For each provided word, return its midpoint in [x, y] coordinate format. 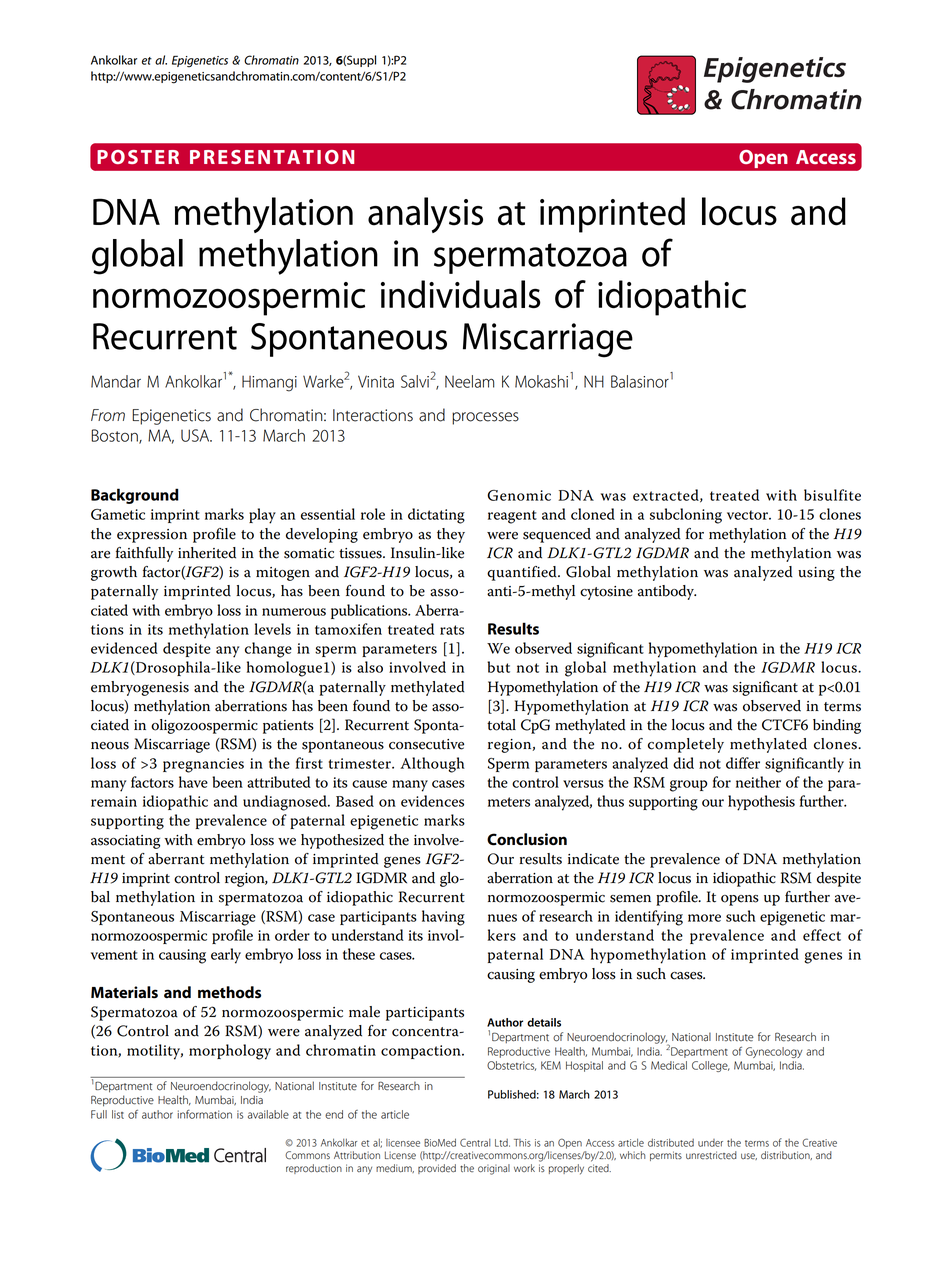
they [451, 535]
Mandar [116, 381]
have [193, 782]
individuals [461, 294]
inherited [207, 553]
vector [748, 515]
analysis [425, 215]
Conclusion [527, 839]
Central [475, 1142]
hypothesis [761, 803]
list [118, 1114]
